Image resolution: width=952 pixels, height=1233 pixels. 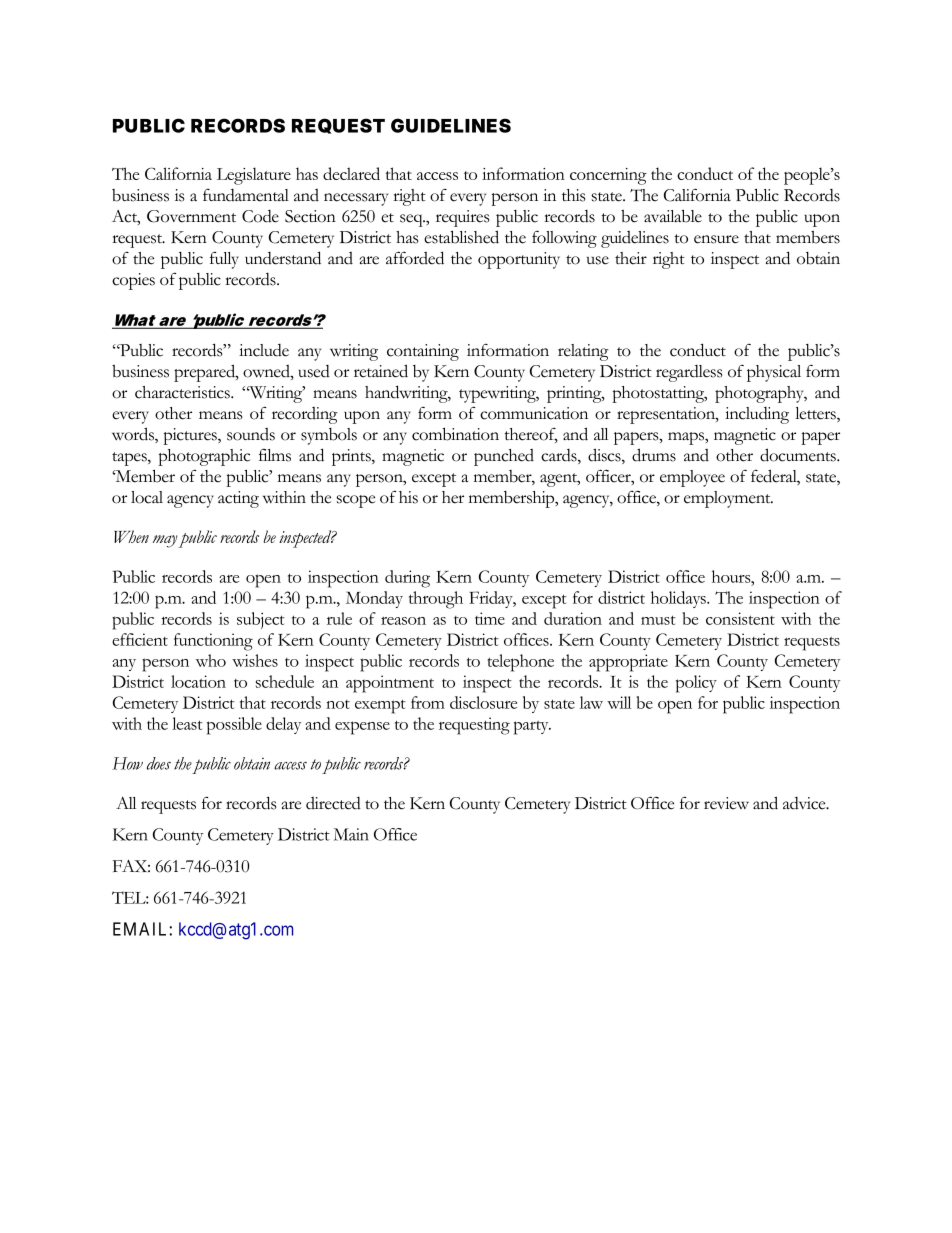 What do you see at coordinates (462, 218) in the page?
I see `requires` at bounding box center [462, 218].
